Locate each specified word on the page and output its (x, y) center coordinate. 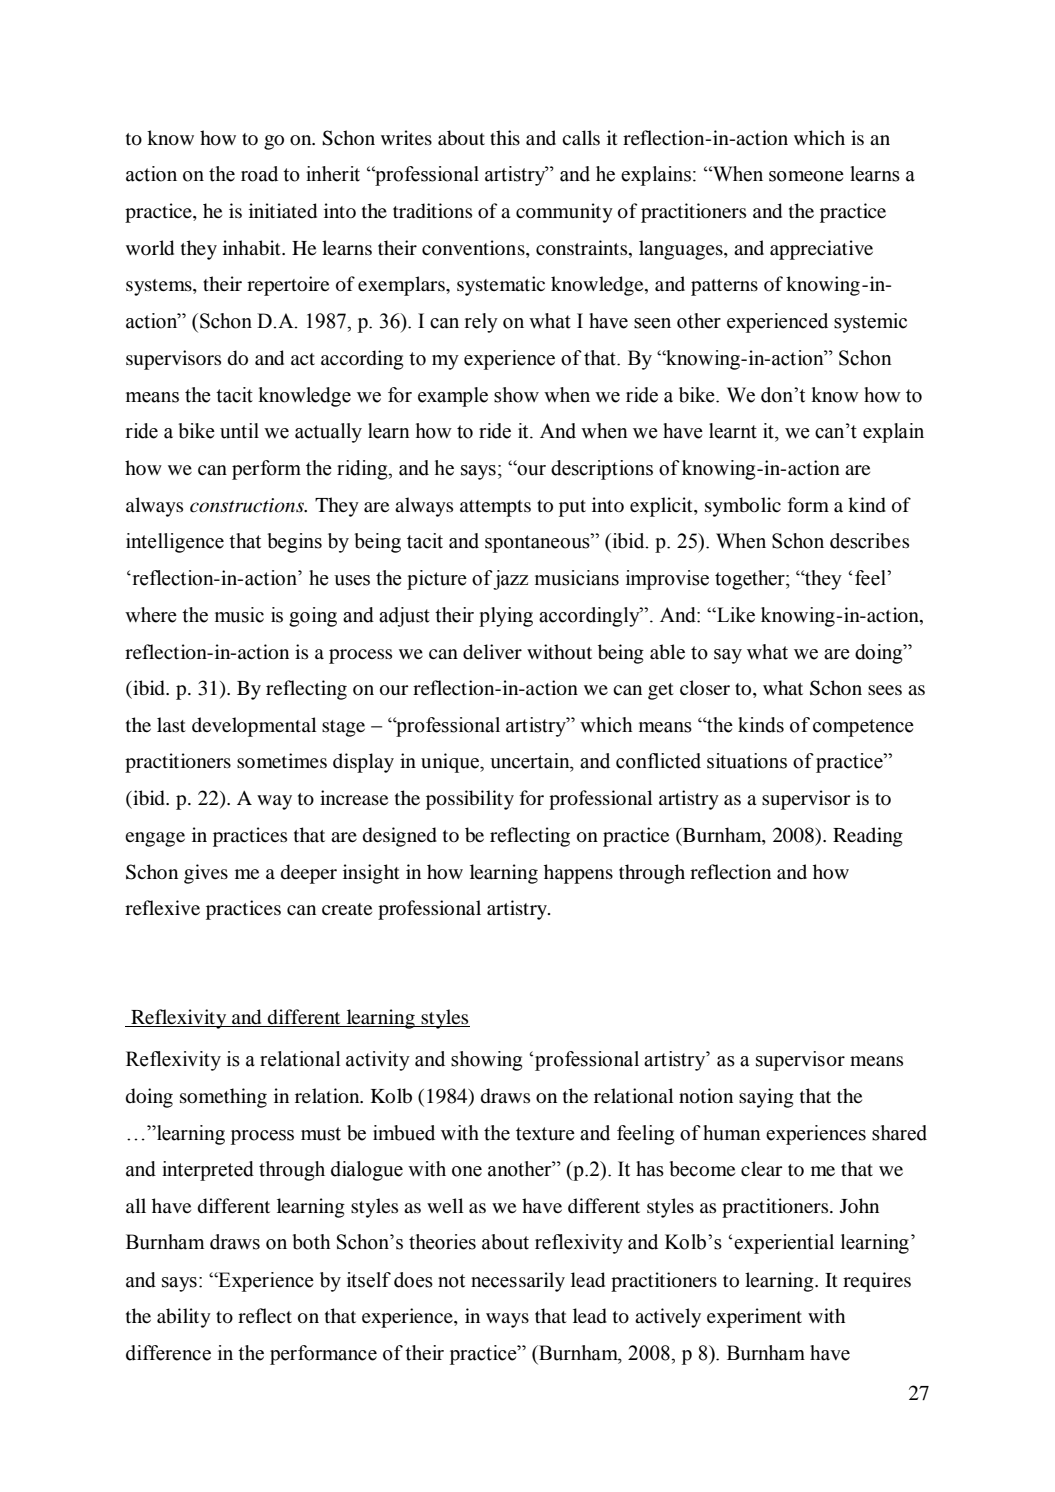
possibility (470, 800)
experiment (754, 1318)
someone (806, 176)
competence (863, 728)
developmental (254, 727)
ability (184, 1318)
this (505, 137)
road (259, 174)
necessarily (518, 1282)
